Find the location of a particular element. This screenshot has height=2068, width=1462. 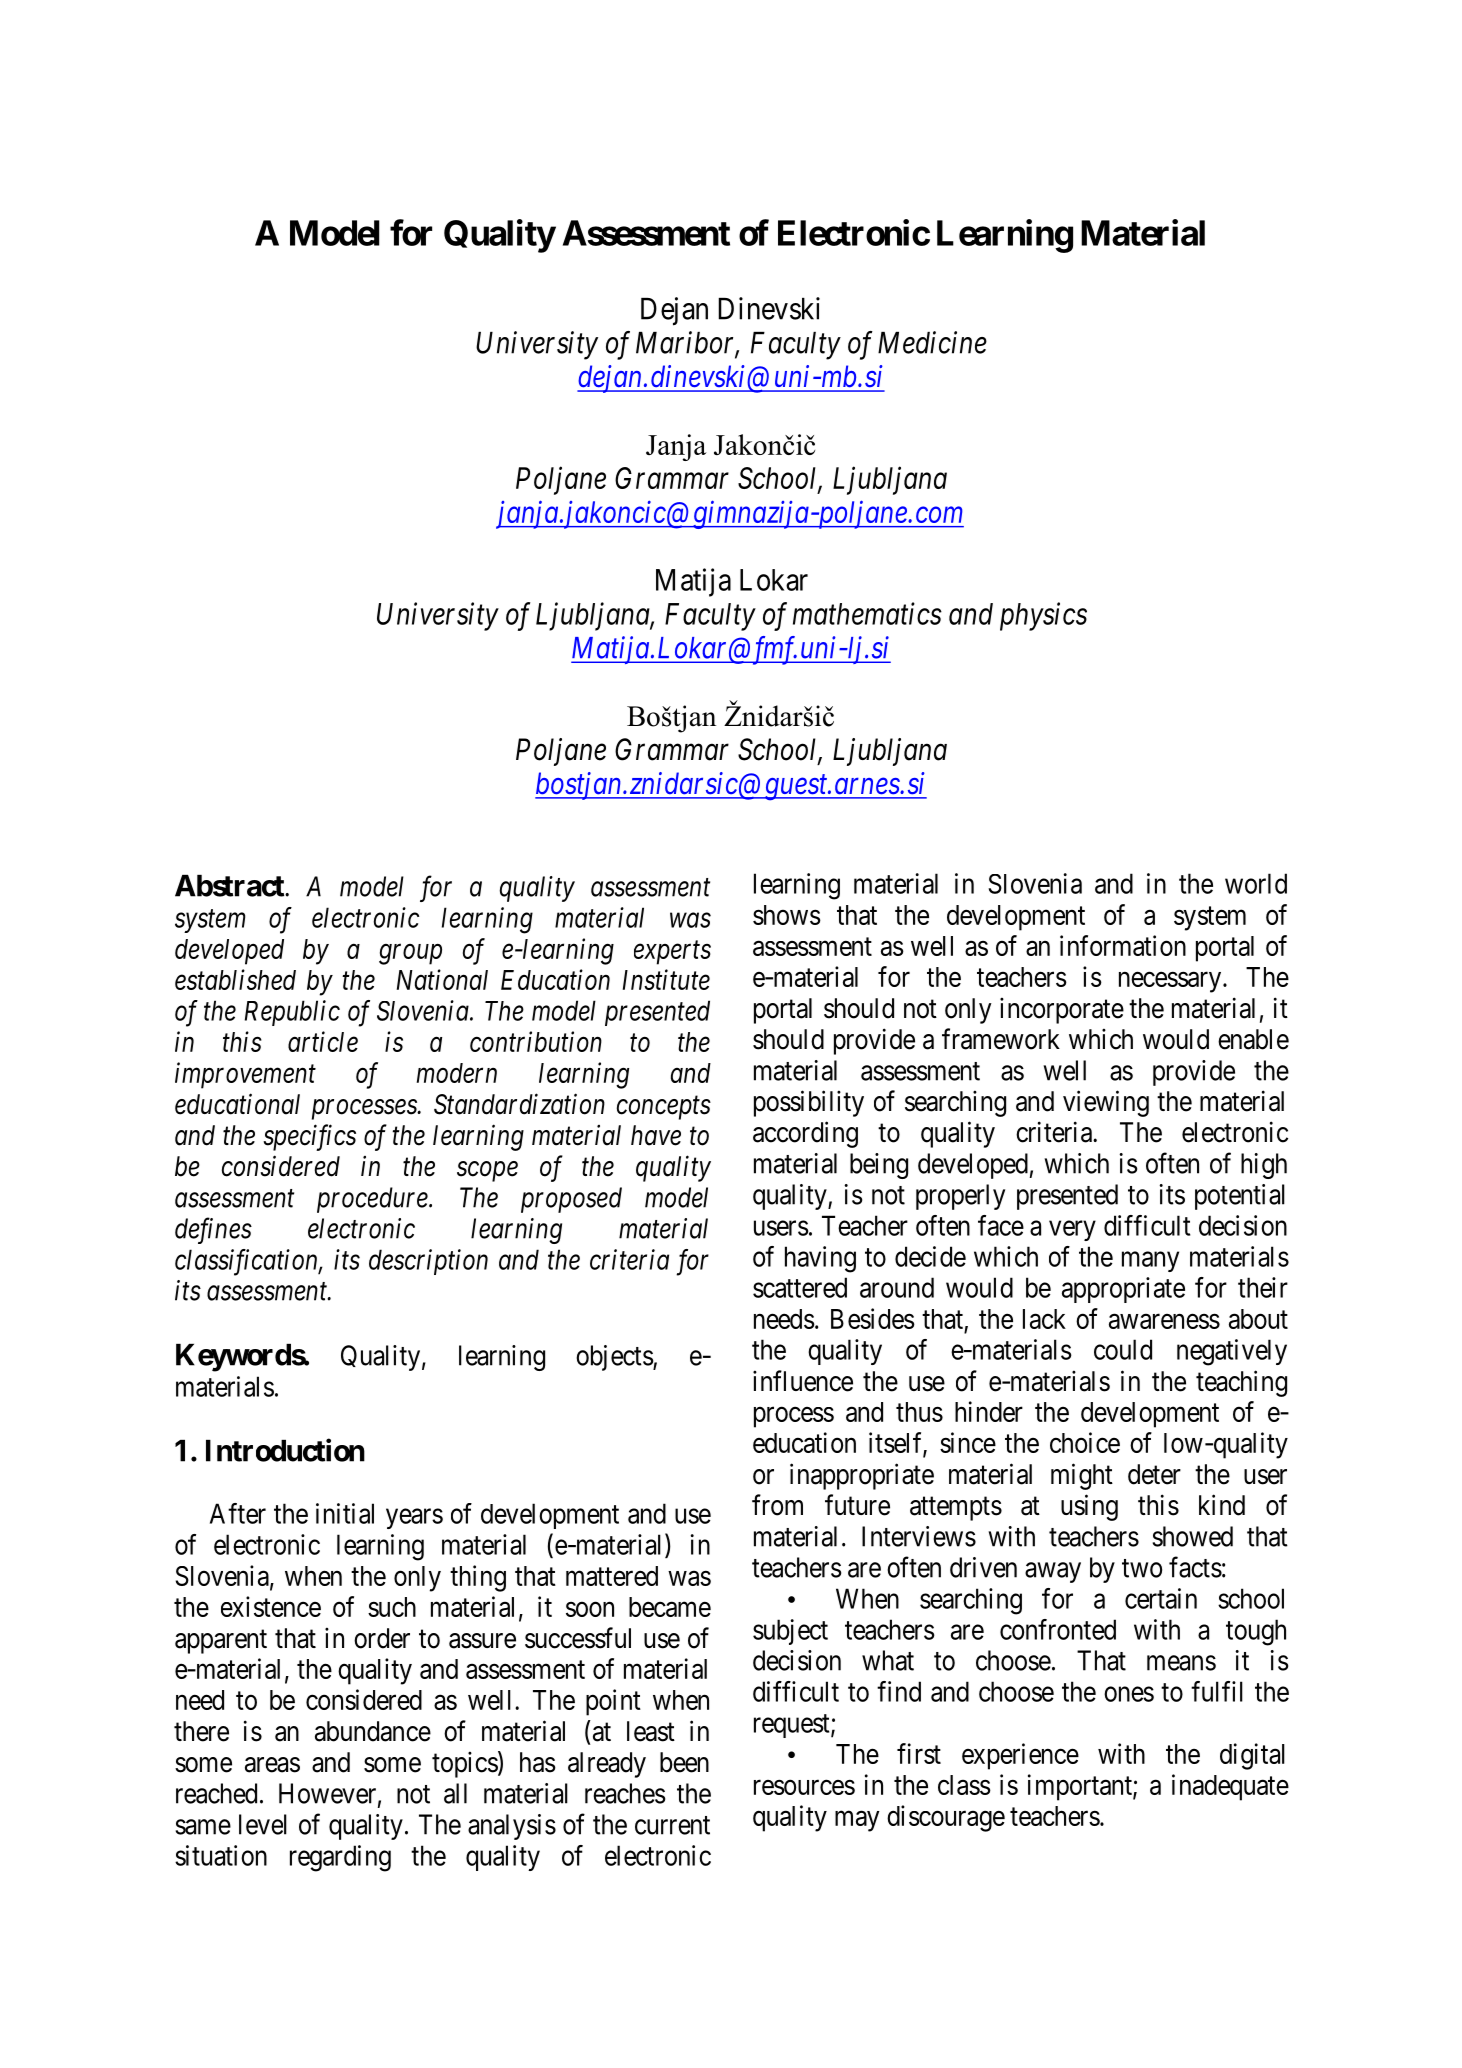

specifics is located at coordinates (309, 1137).
